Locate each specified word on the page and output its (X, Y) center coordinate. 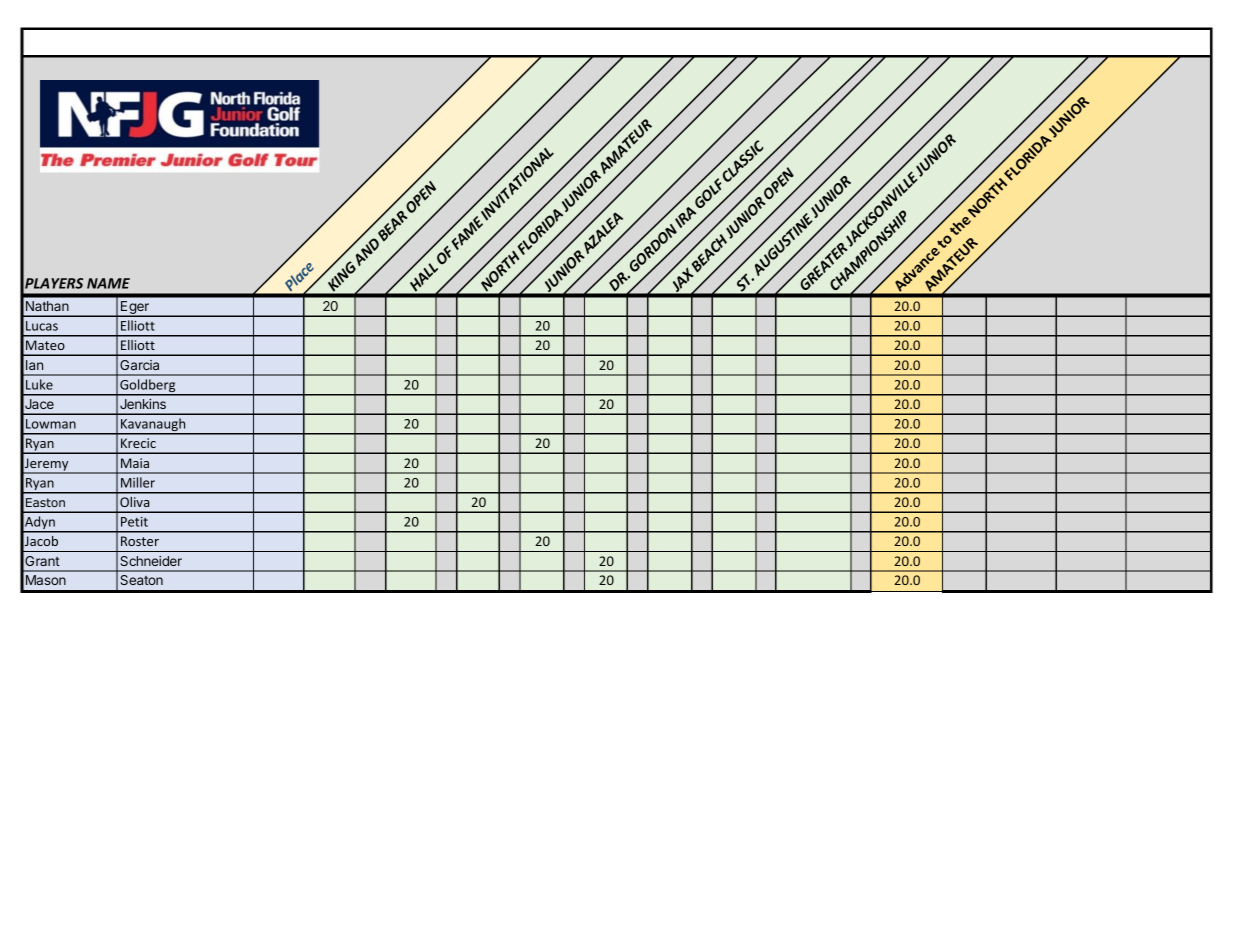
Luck (534, 357)
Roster (140, 541)
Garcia (139, 365)
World (649, 318)
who (367, 318)
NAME (108, 283)
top (444, 359)
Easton (45, 502)
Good (500, 357)
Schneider (151, 561)
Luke (39, 384)
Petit (134, 522)
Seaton (141, 580)
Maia (135, 463)
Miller (138, 482)
